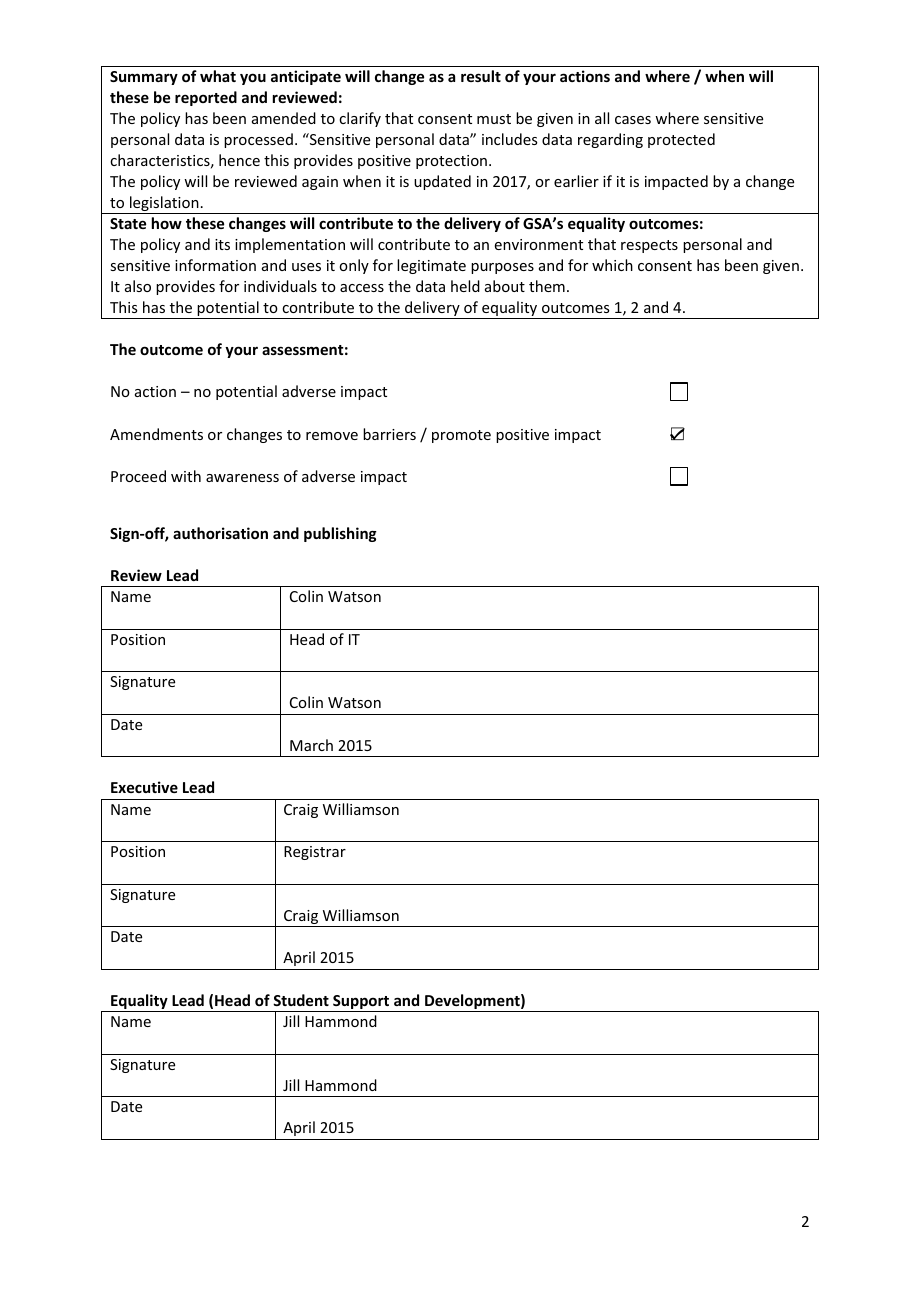  Describe the element at coordinates (220, 533) in the screenshot. I see `authorisation` at that location.
